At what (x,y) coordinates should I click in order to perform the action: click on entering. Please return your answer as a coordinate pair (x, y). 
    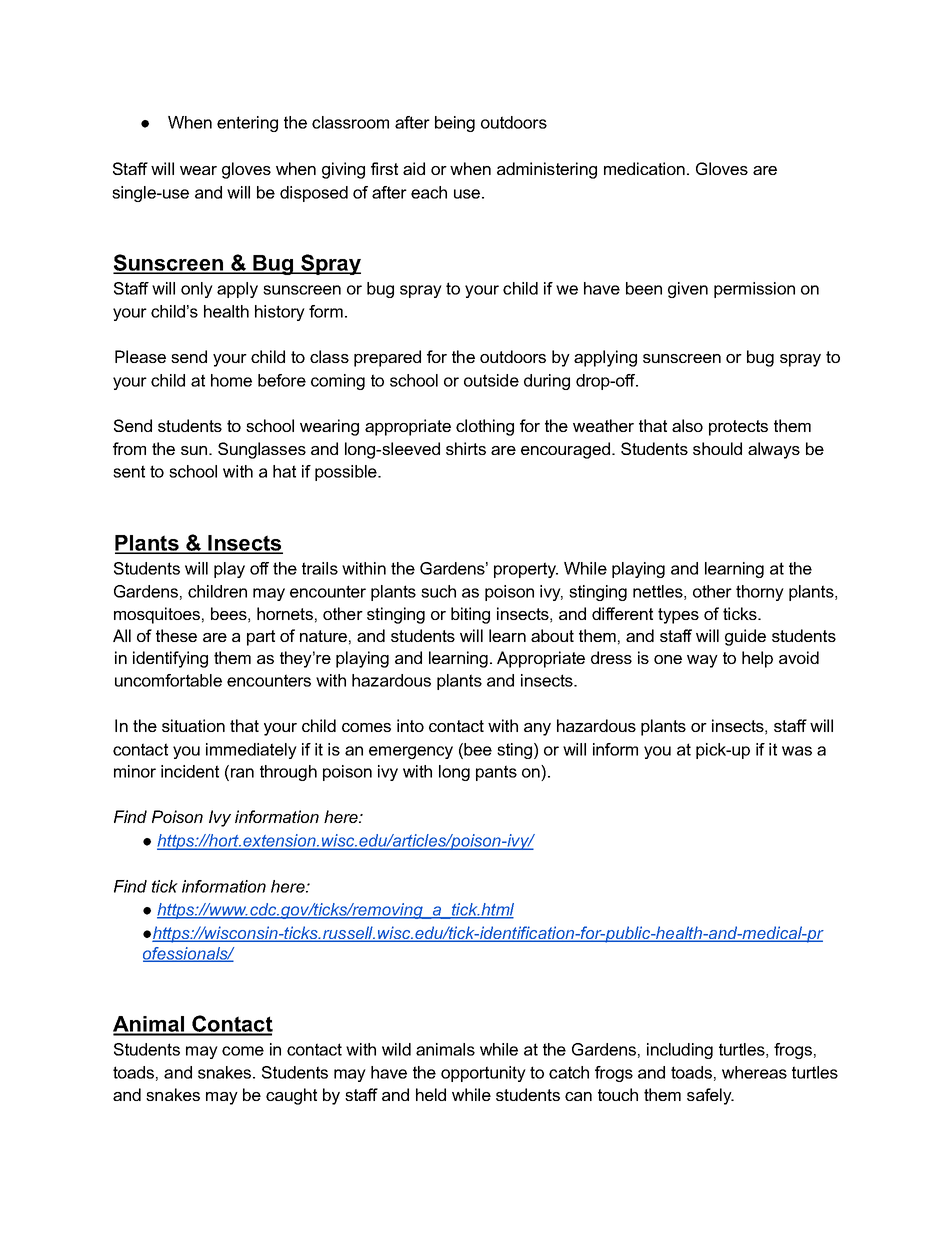
    Looking at the image, I should click on (247, 124).
